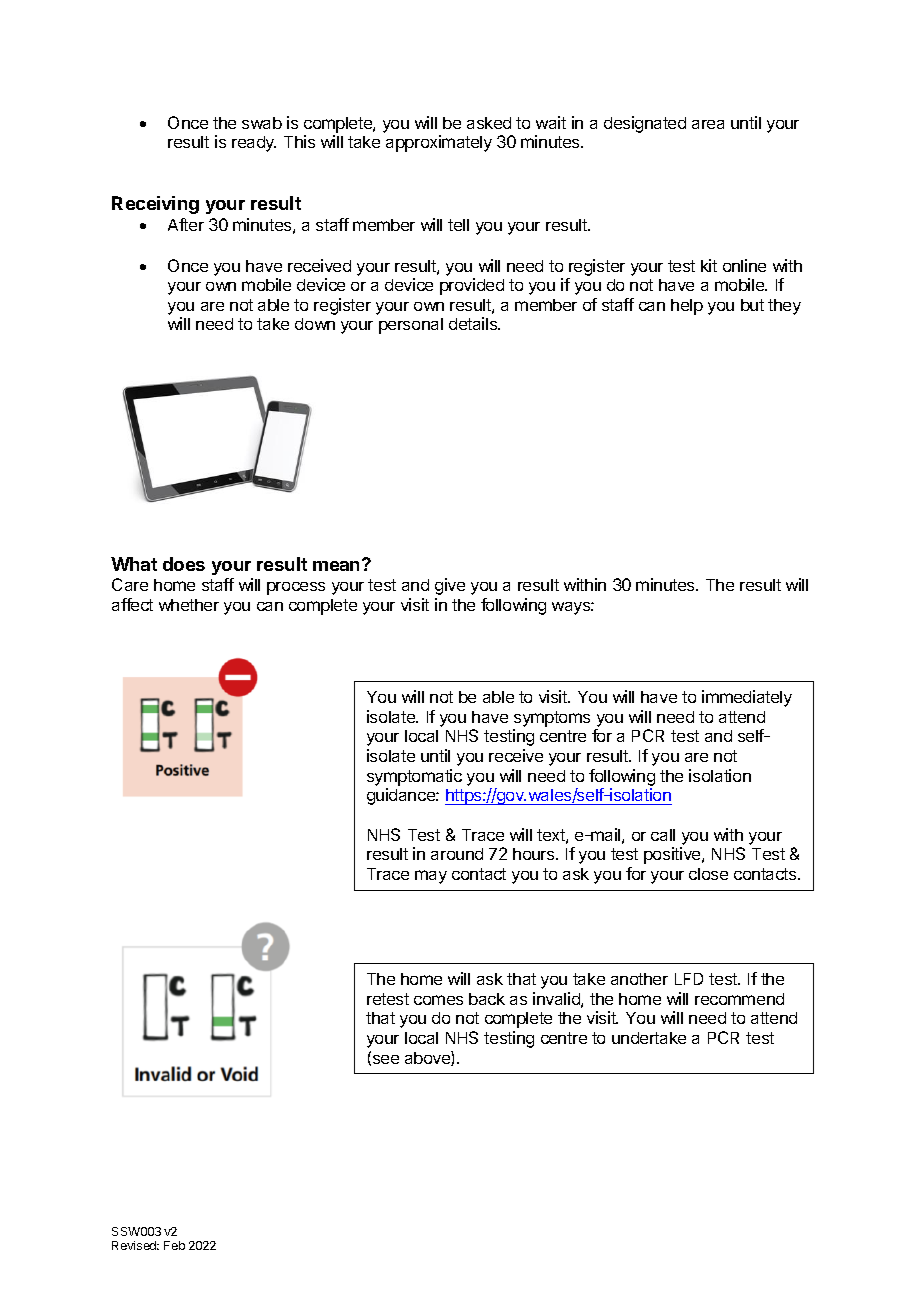 This page has height=1308, width=924. I want to click on approximately, so click(439, 143).
